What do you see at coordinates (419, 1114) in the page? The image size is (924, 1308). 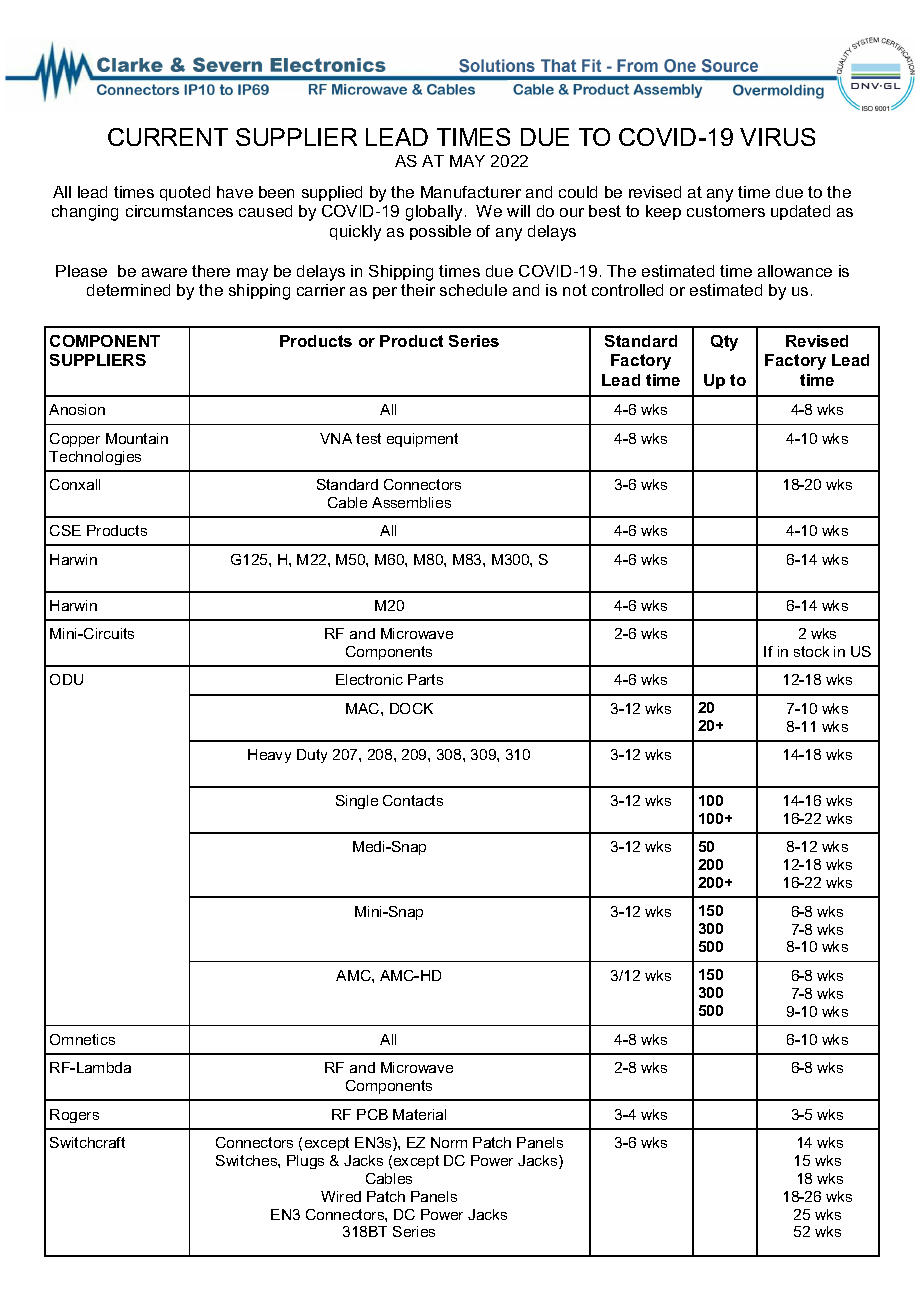 I see `Material` at bounding box center [419, 1114].
